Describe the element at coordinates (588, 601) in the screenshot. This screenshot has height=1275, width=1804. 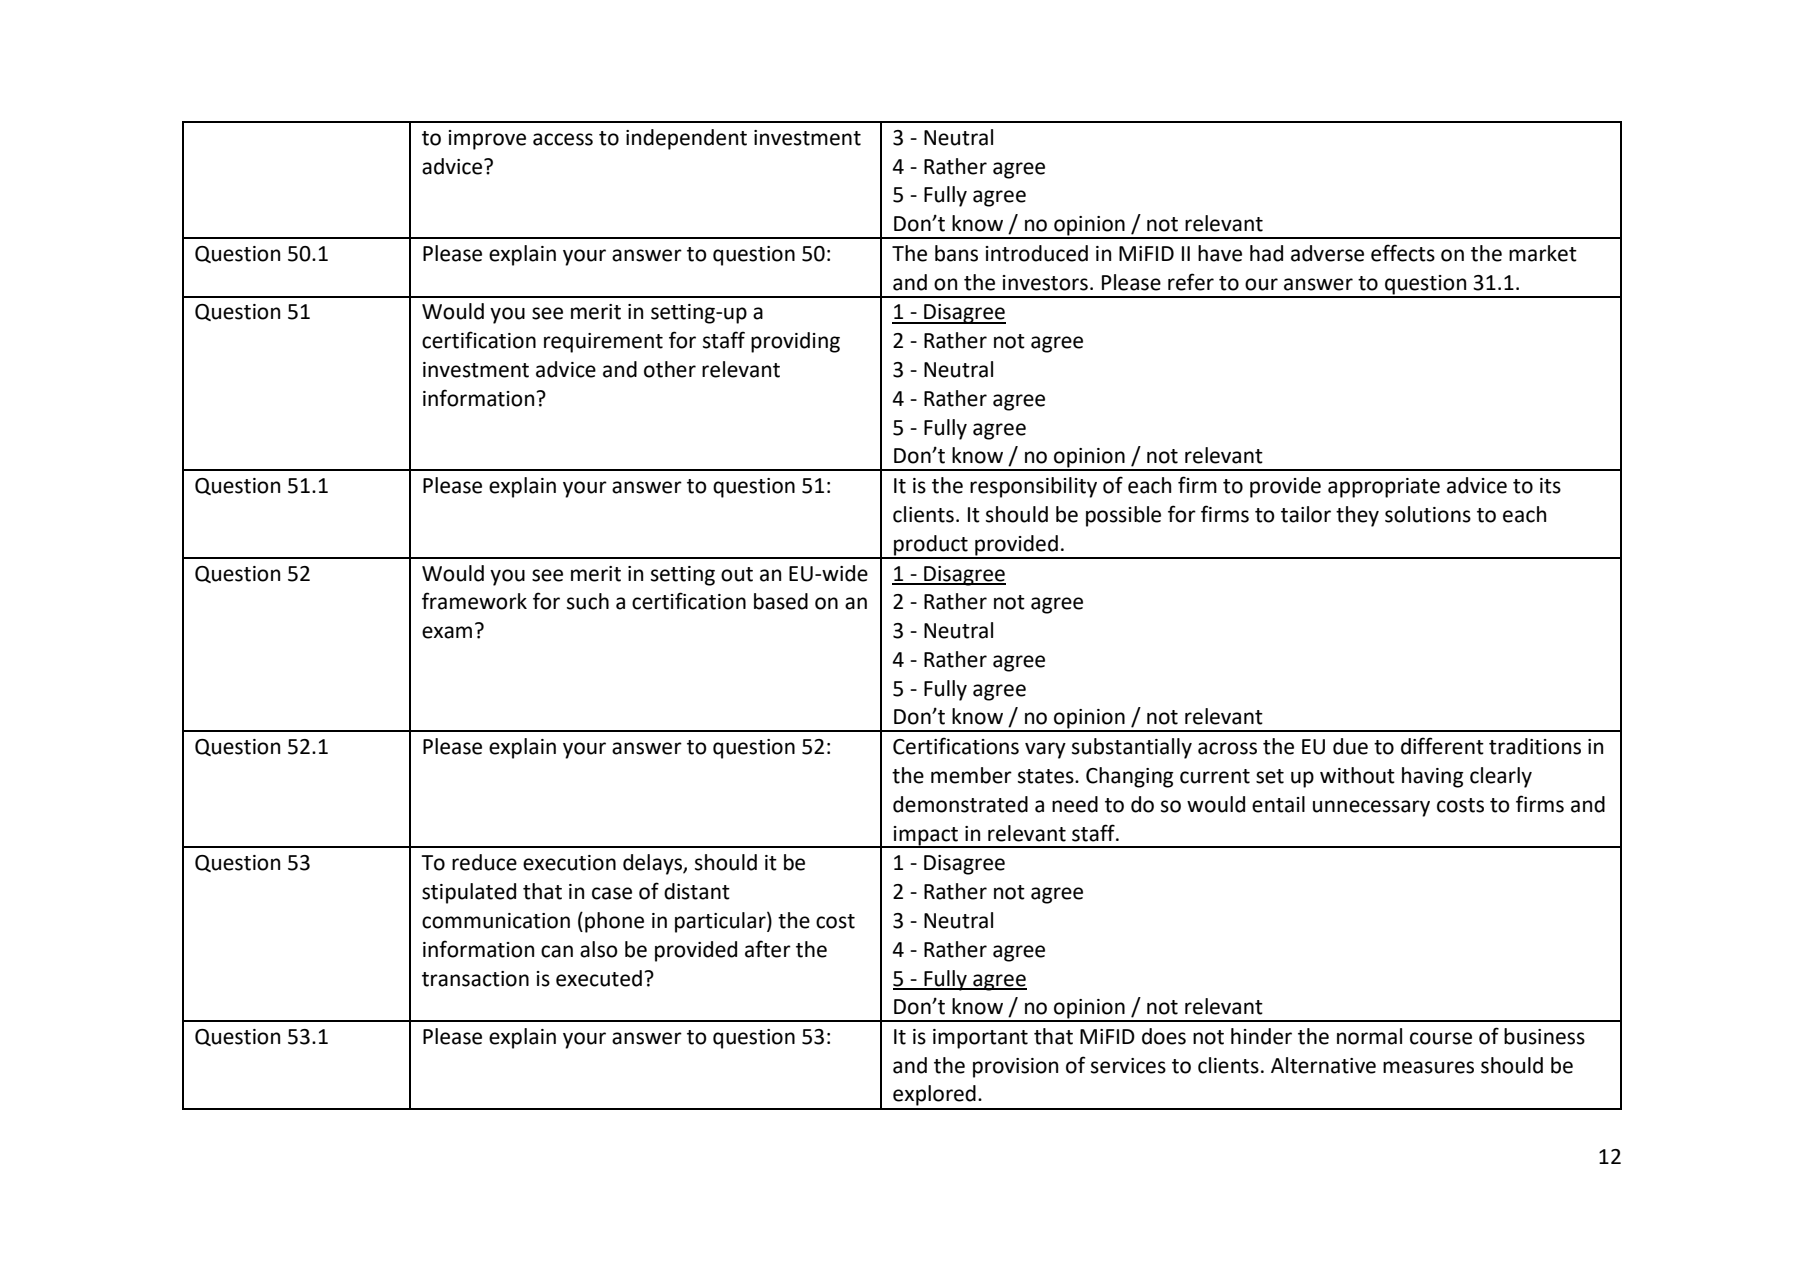
I see `such` at that location.
